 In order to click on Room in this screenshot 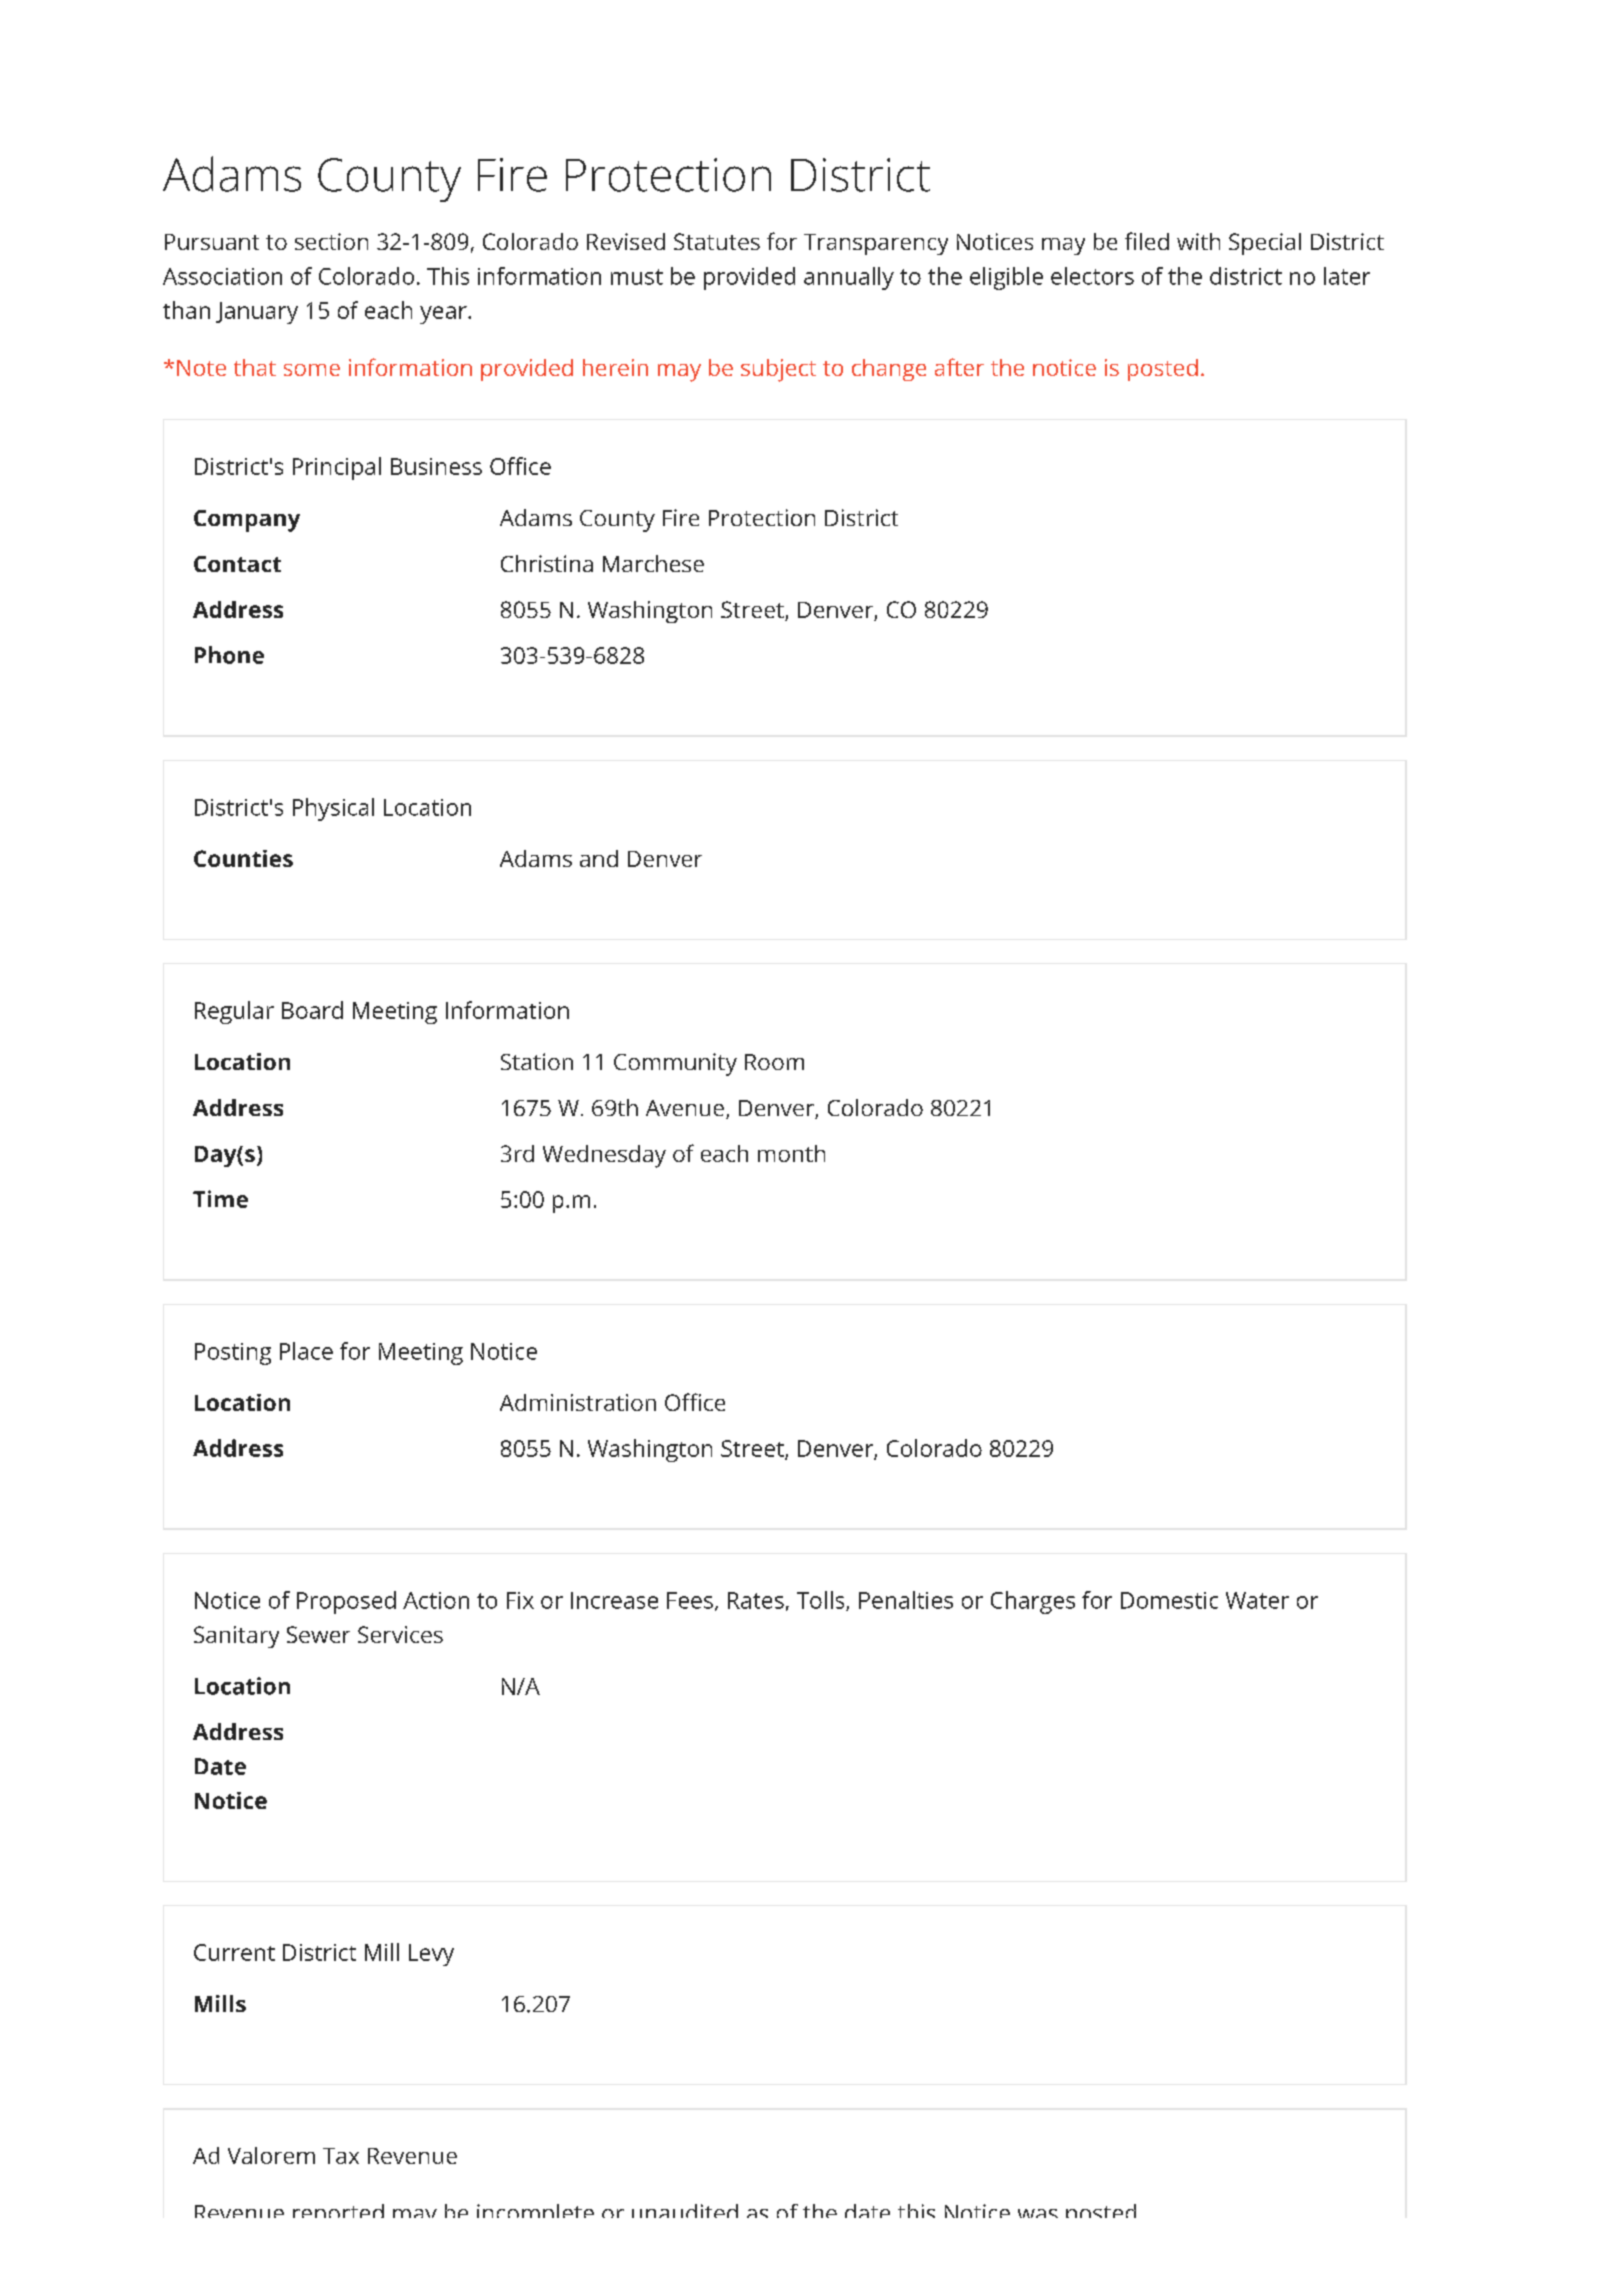, I will do `click(774, 1062)`.
